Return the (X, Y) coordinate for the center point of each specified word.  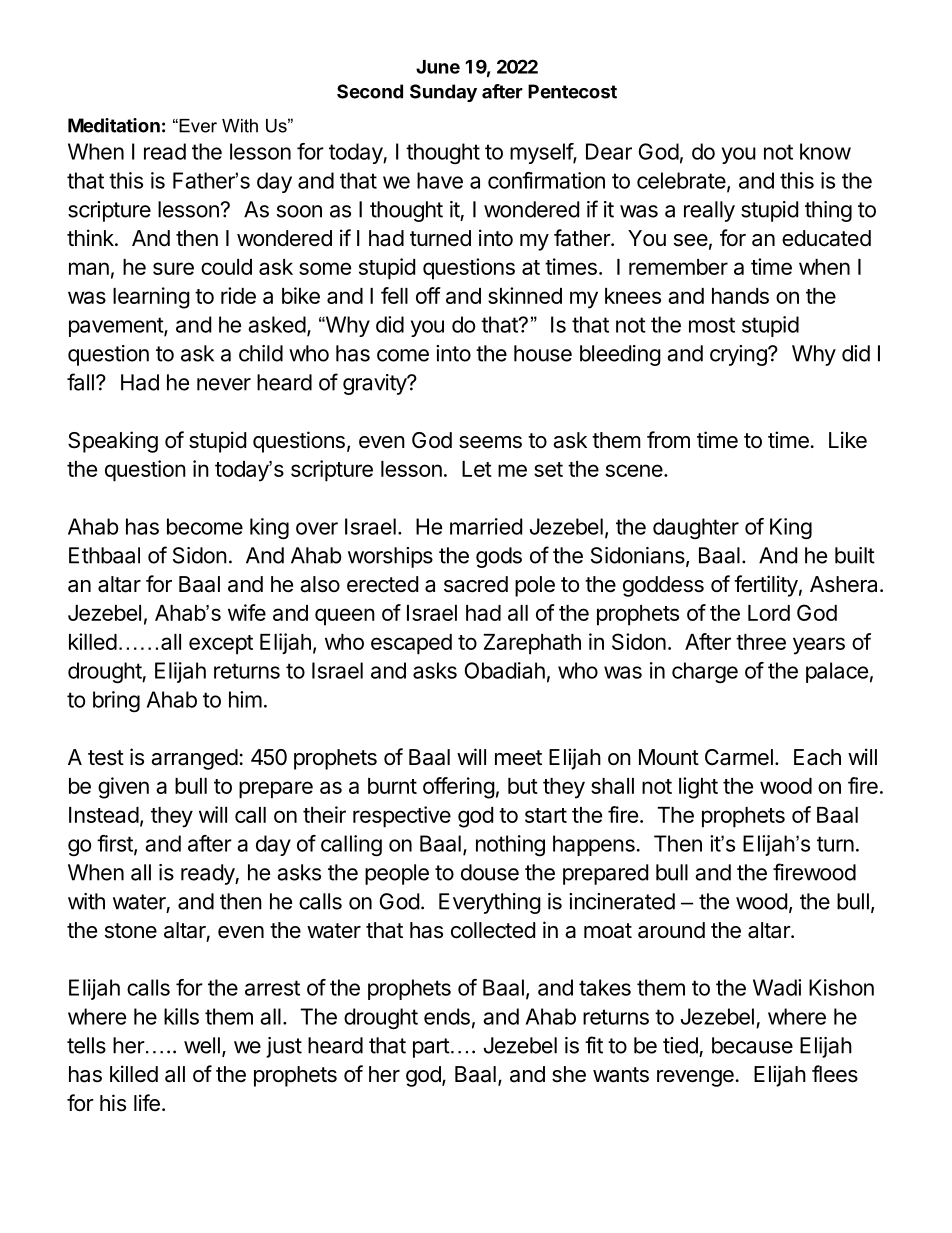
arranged (194, 759)
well (202, 1045)
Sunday (443, 93)
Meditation (114, 125)
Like (848, 440)
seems (490, 442)
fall (80, 382)
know (825, 151)
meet (518, 758)
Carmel (739, 757)
